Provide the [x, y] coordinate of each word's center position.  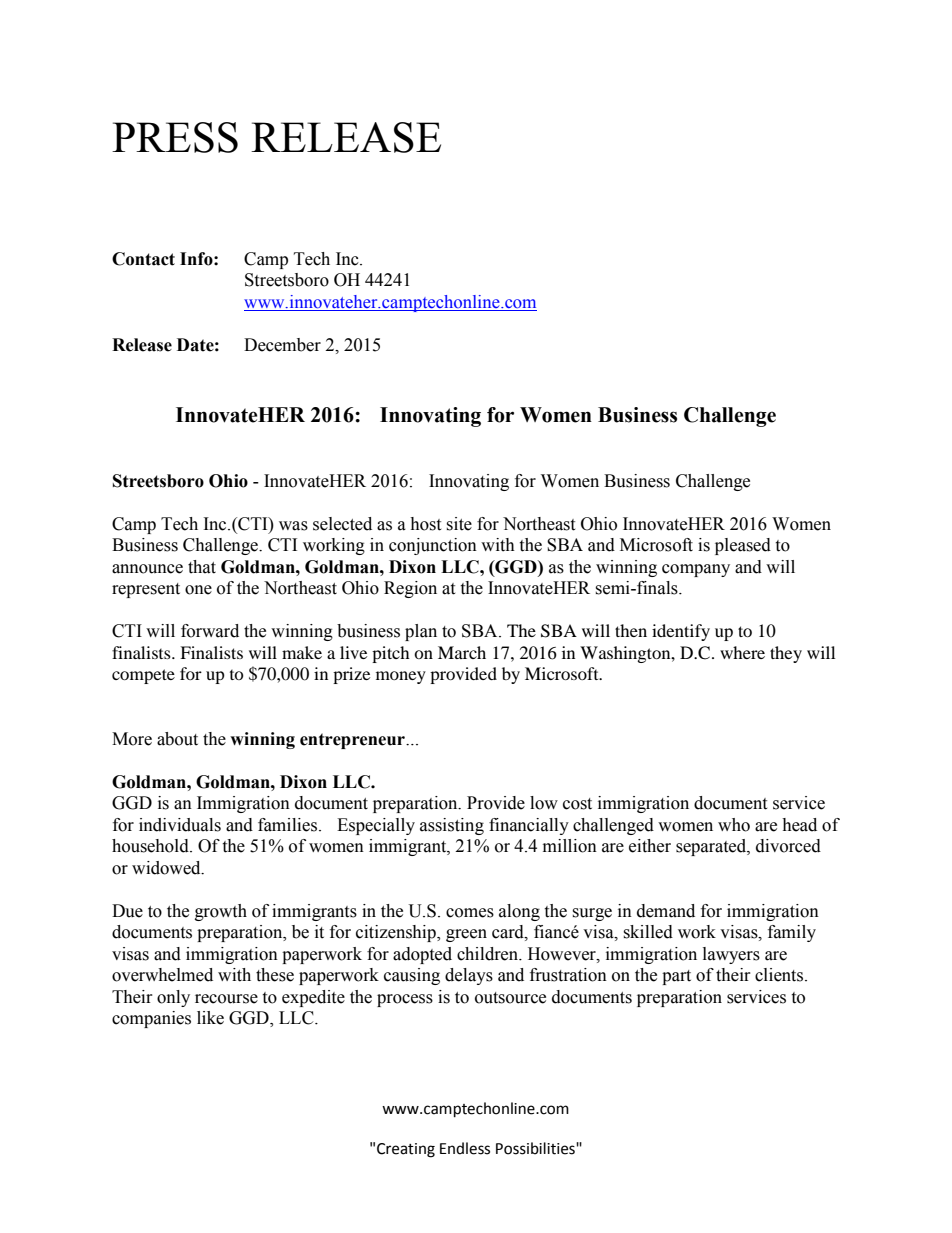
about [177, 739]
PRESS [175, 137]
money [401, 677]
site [459, 524]
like [210, 1018]
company [696, 570]
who [734, 825]
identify [681, 632]
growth [221, 912]
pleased [743, 546]
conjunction [433, 546]
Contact [143, 259]
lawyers [731, 955]
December [282, 345]
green [466, 935]
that [202, 567]
